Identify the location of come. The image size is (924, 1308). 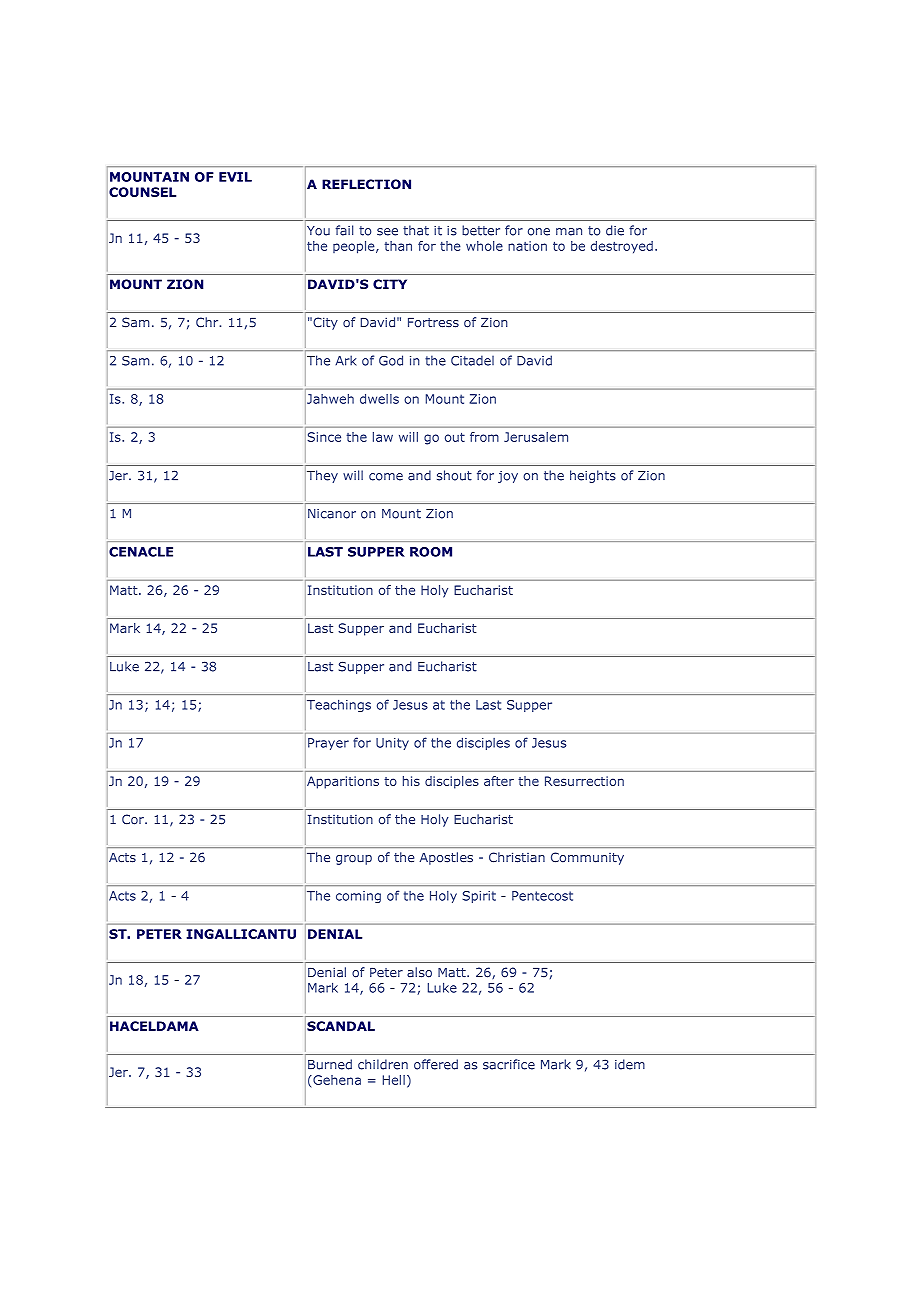
(386, 477).
